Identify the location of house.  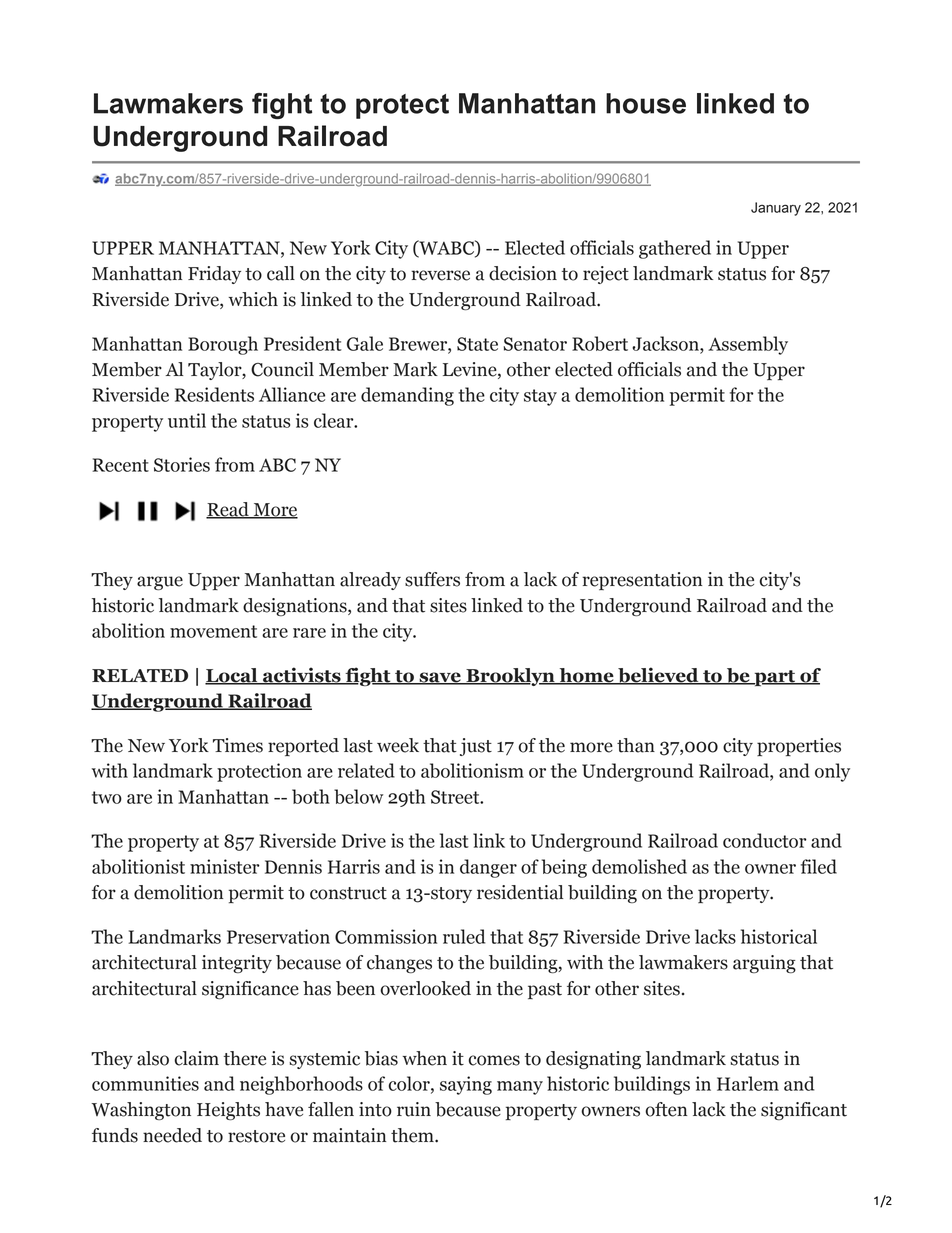
(646, 103).
